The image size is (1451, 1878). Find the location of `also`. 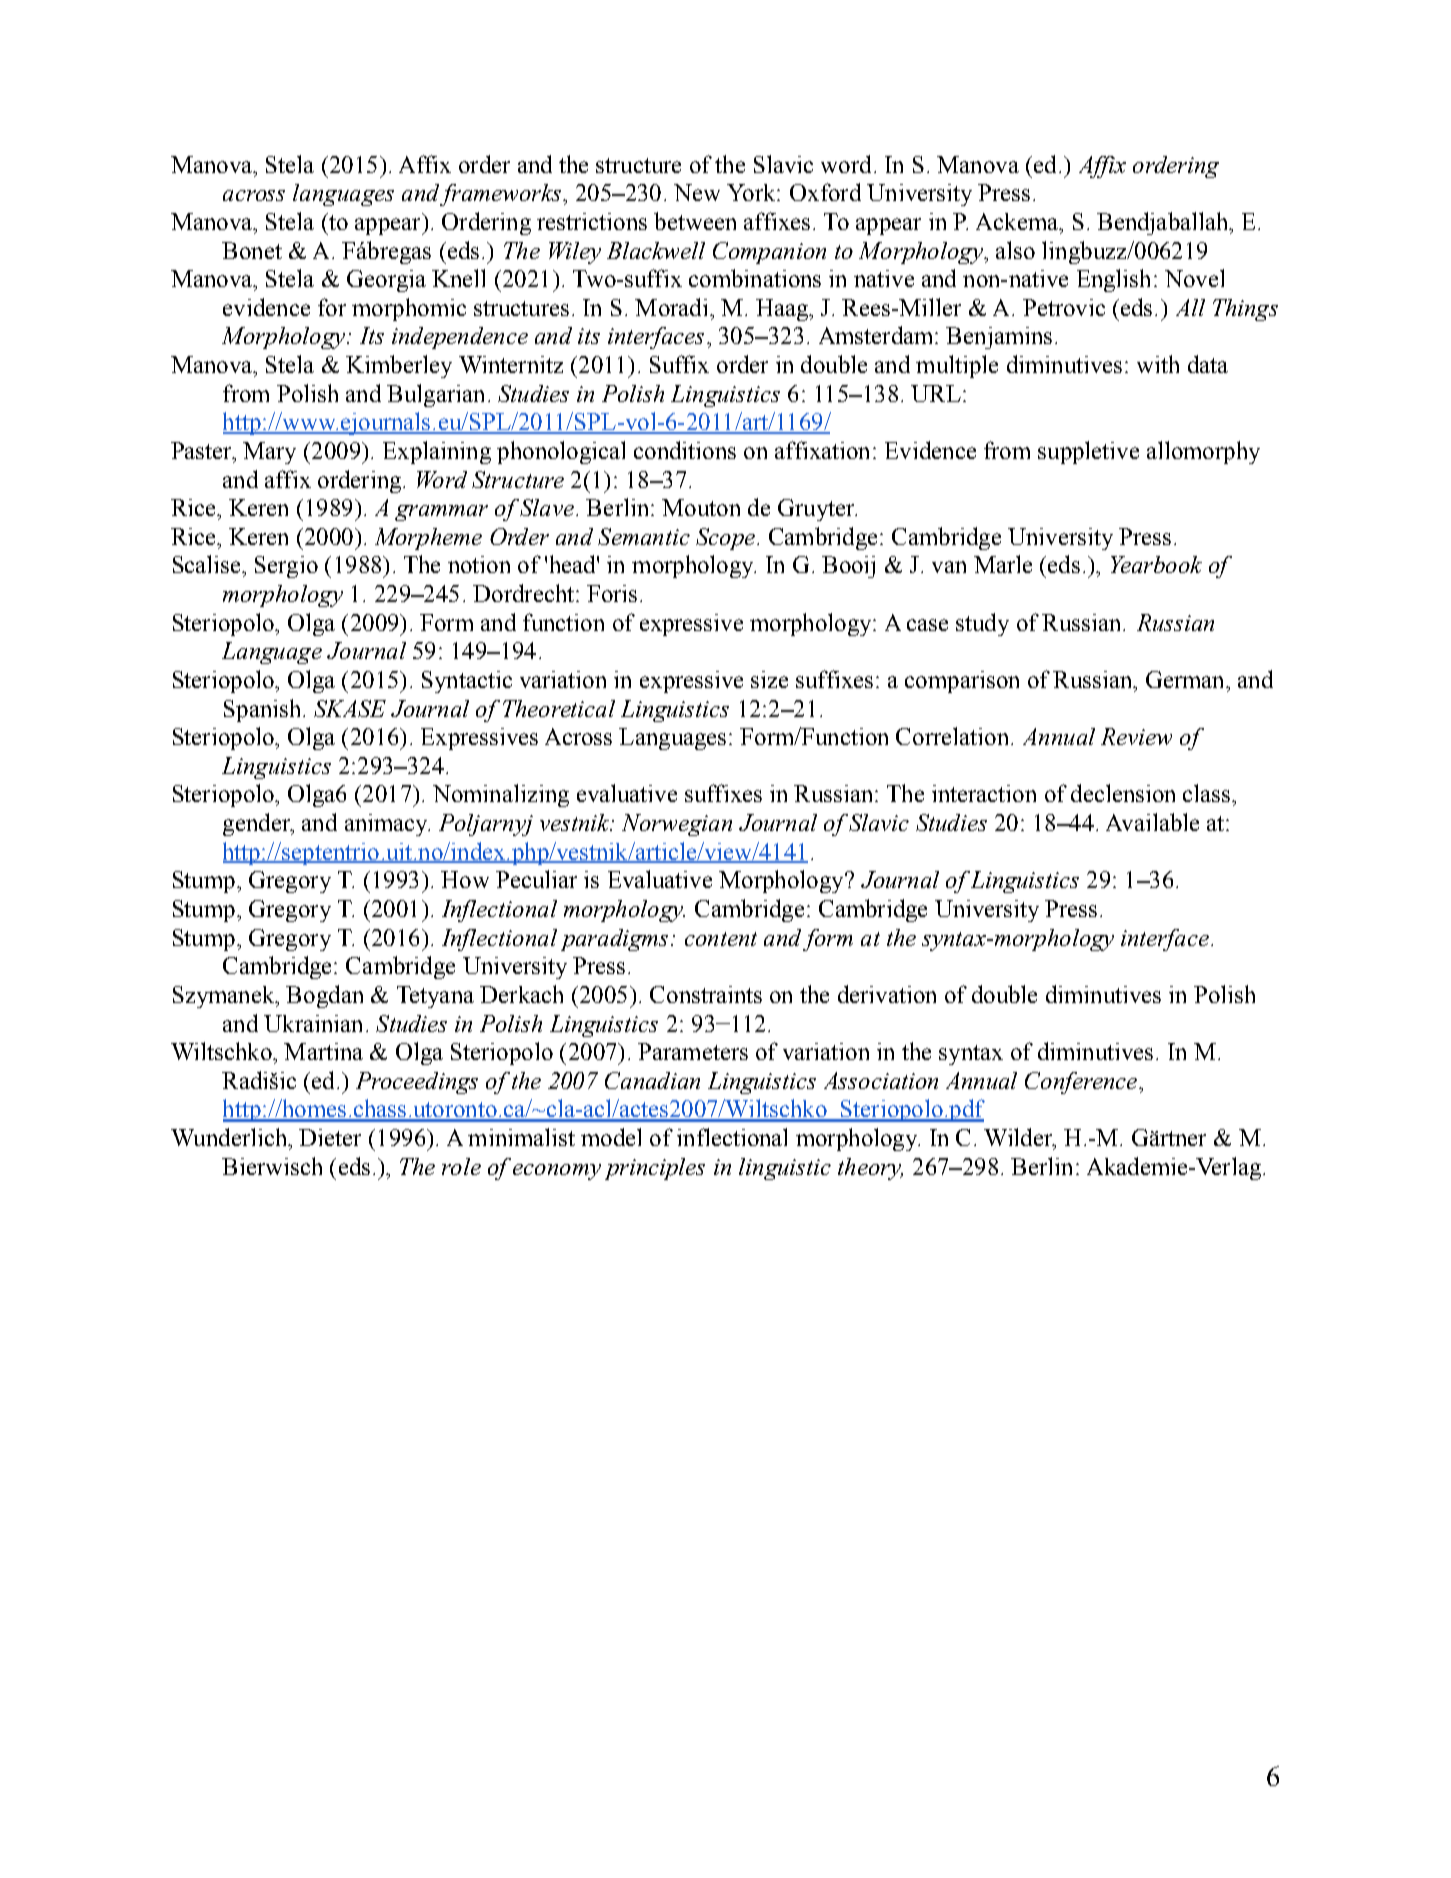

also is located at coordinates (1015, 250).
